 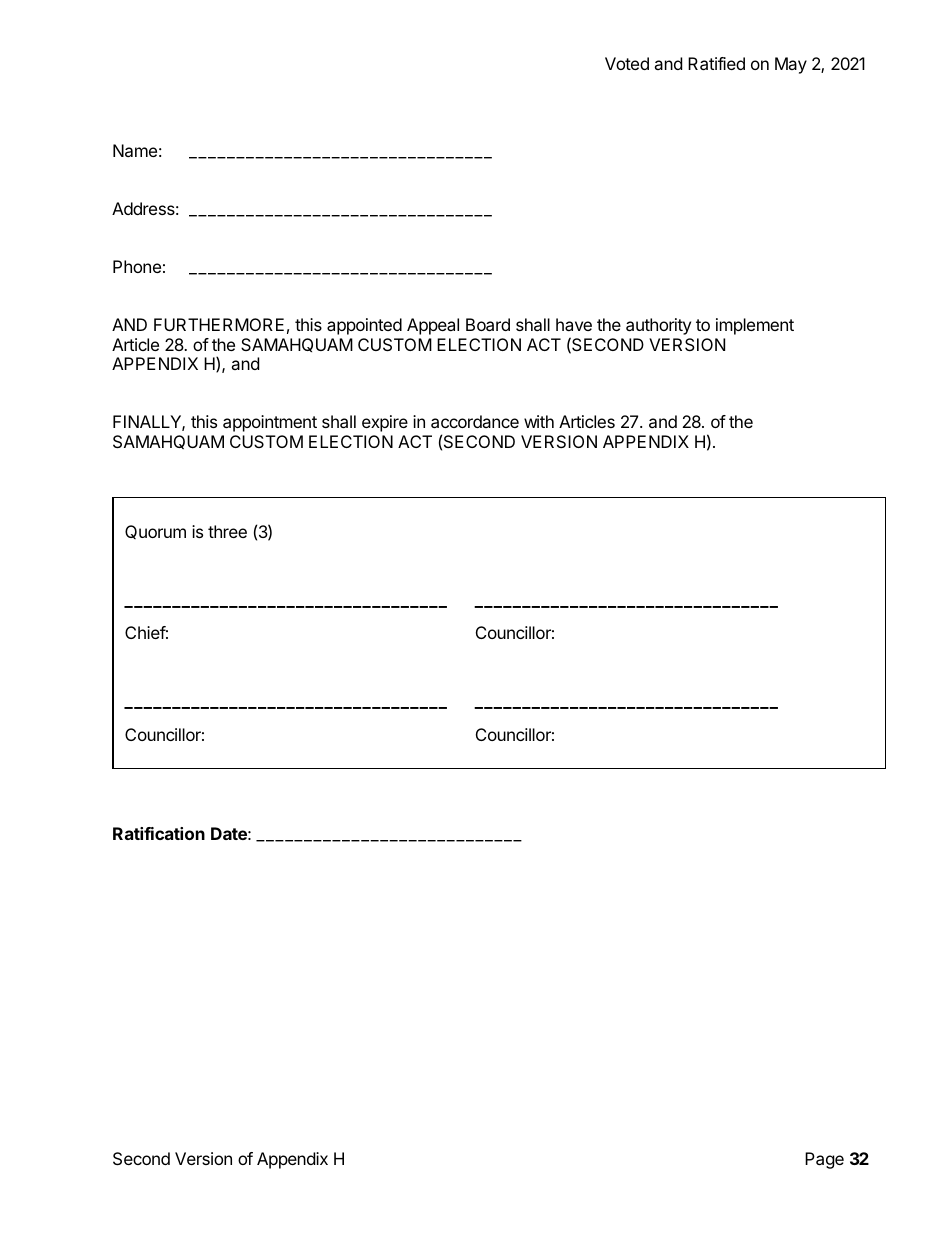 What do you see at coordinates (755, 326) in the screenshot?
I see `implement` at bounding box center [755, 326].
